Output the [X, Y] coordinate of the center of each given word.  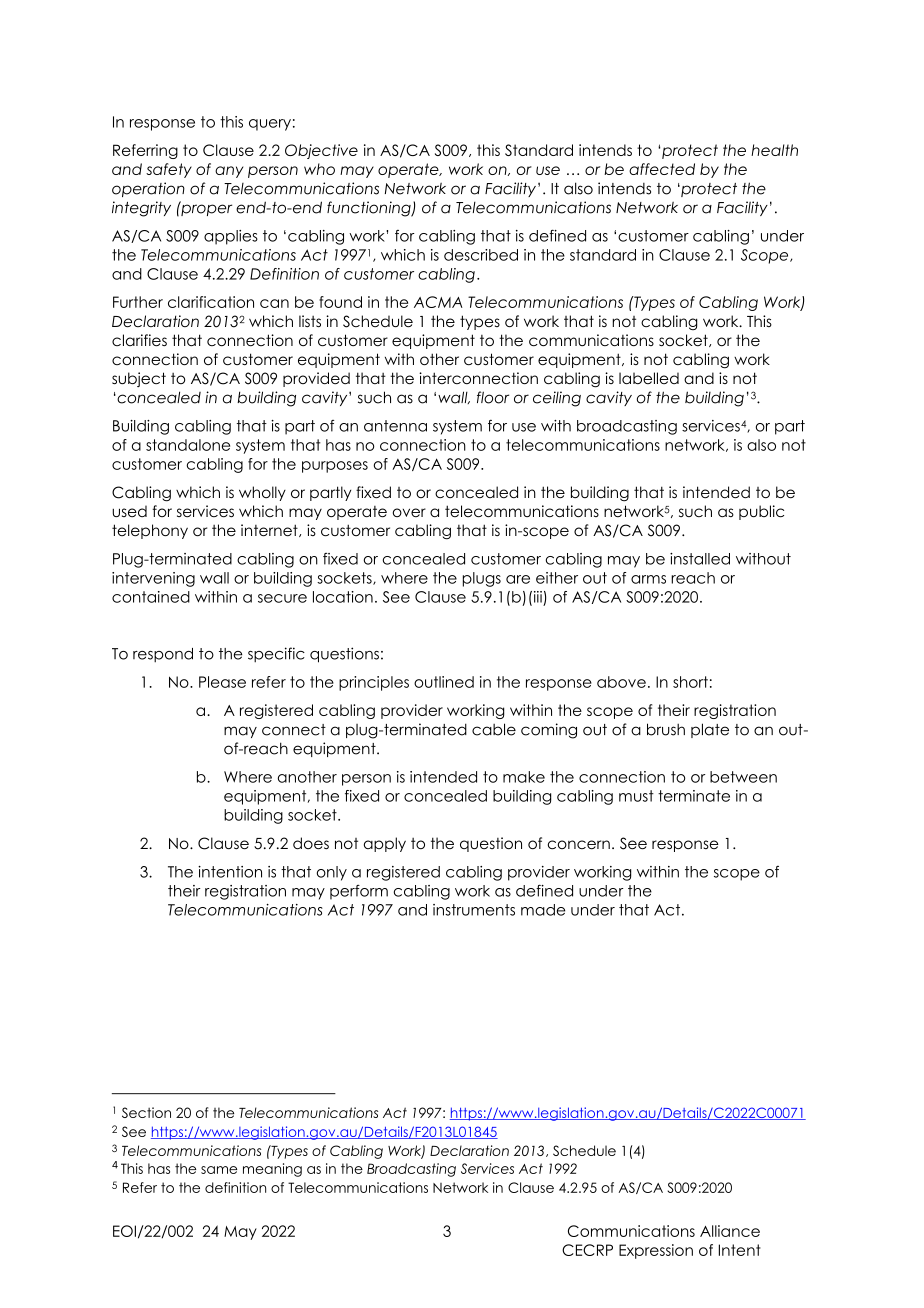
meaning [272, 1170]
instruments [474, 910]
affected [662, 169]
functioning [370, 209]
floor [493, 397]
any [229, 172]
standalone [188, 445]
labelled [649, 378]
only [331, 873]
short [690, 682]
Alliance [730, 1231]
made [543, 910]
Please [222, 682]
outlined [444, 682]
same [219, 1170]
